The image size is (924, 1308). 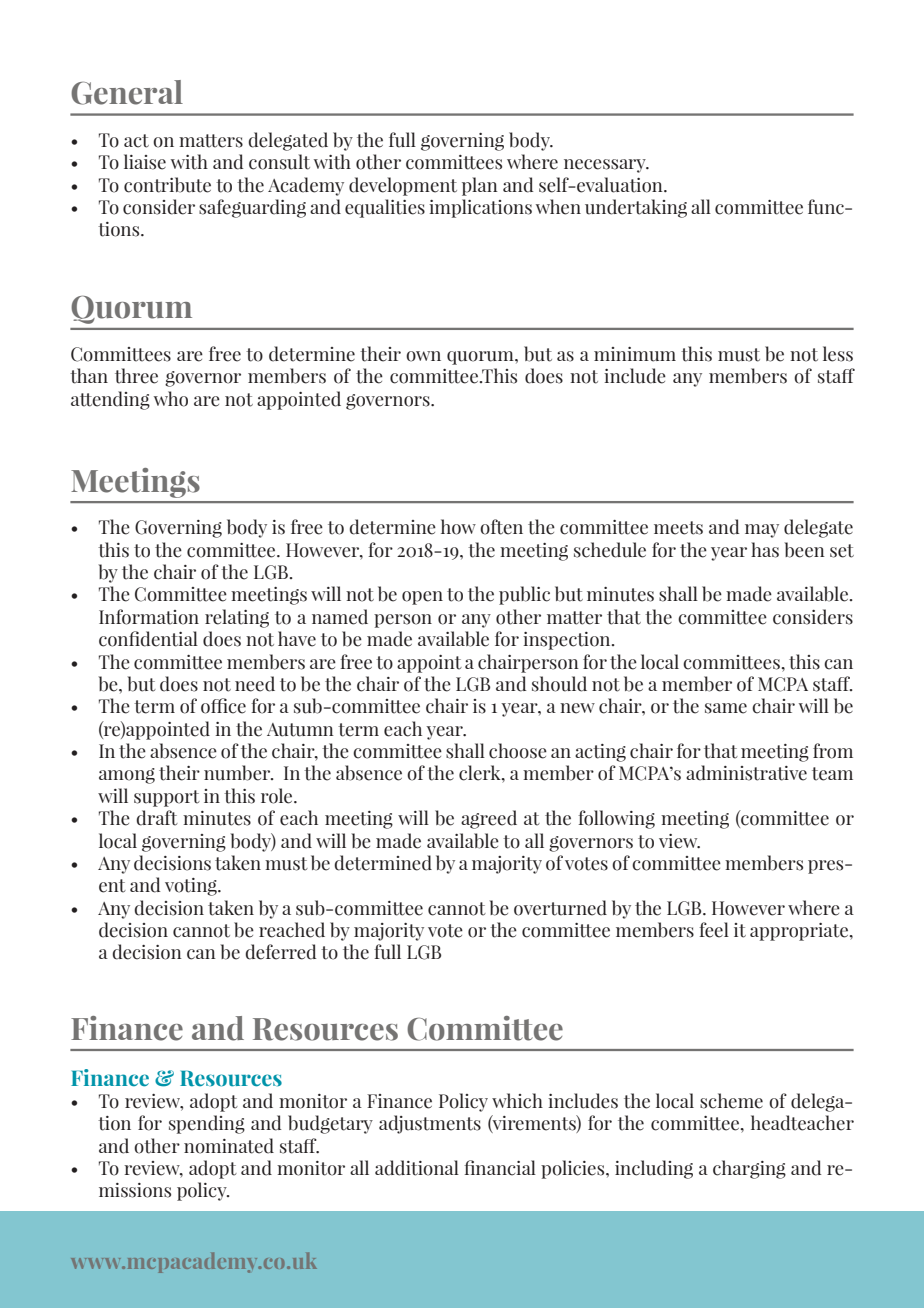 I want to click on confidential, so click(x=148, y=639).
